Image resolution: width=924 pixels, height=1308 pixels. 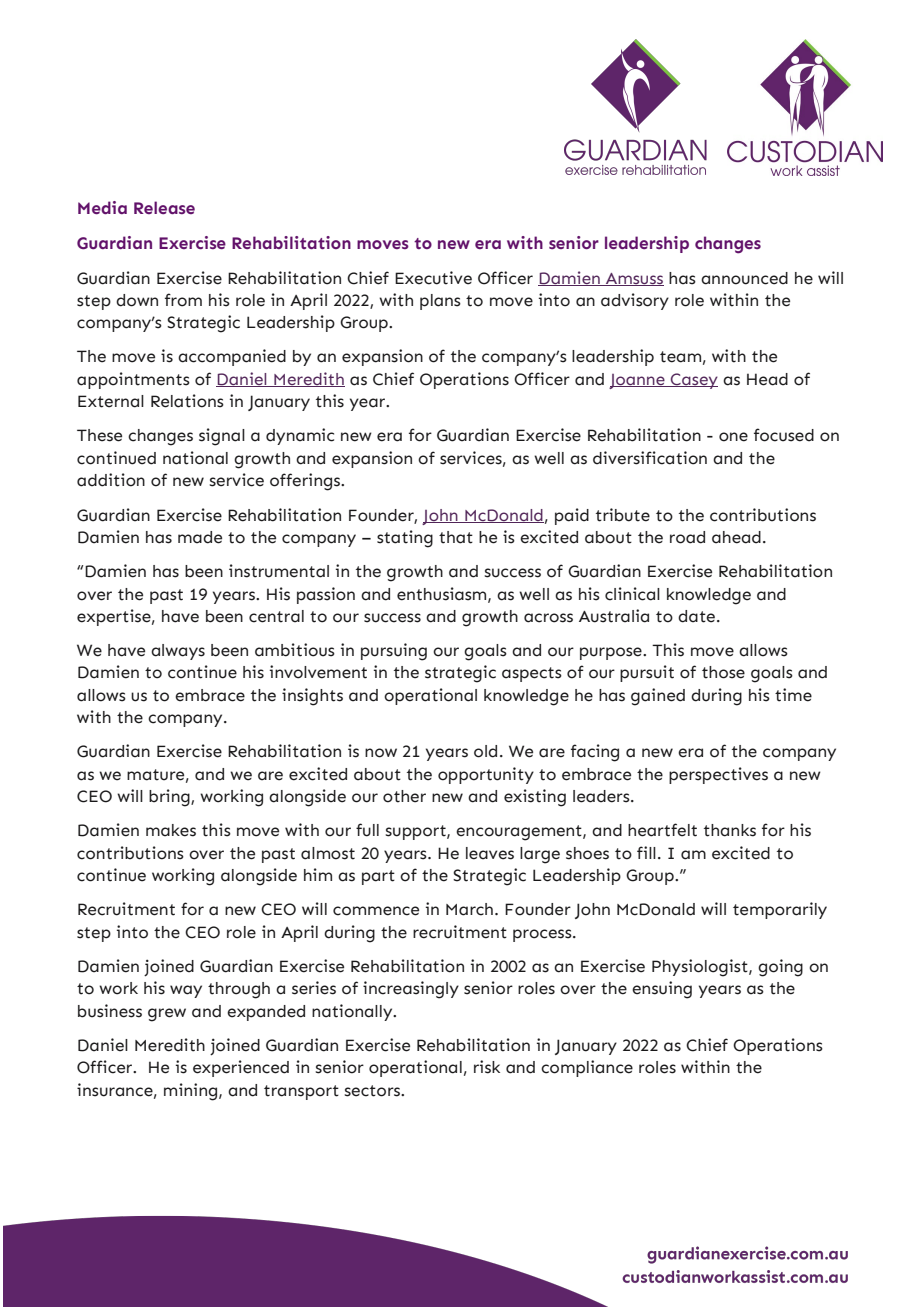 I want to click on compliance, so click(x=587, y=1068).
